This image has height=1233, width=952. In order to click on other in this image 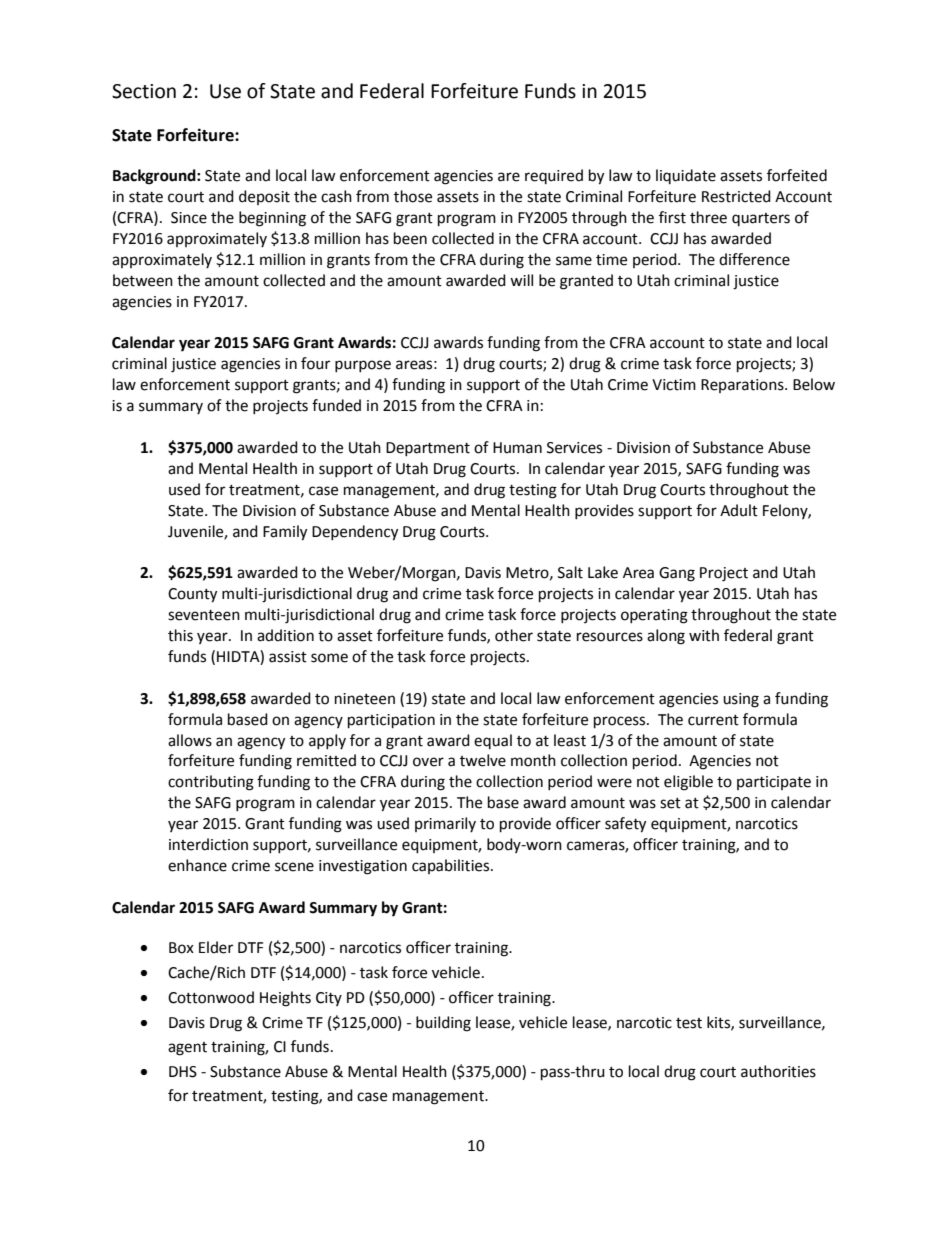, I will do `click(514, 635)`.
